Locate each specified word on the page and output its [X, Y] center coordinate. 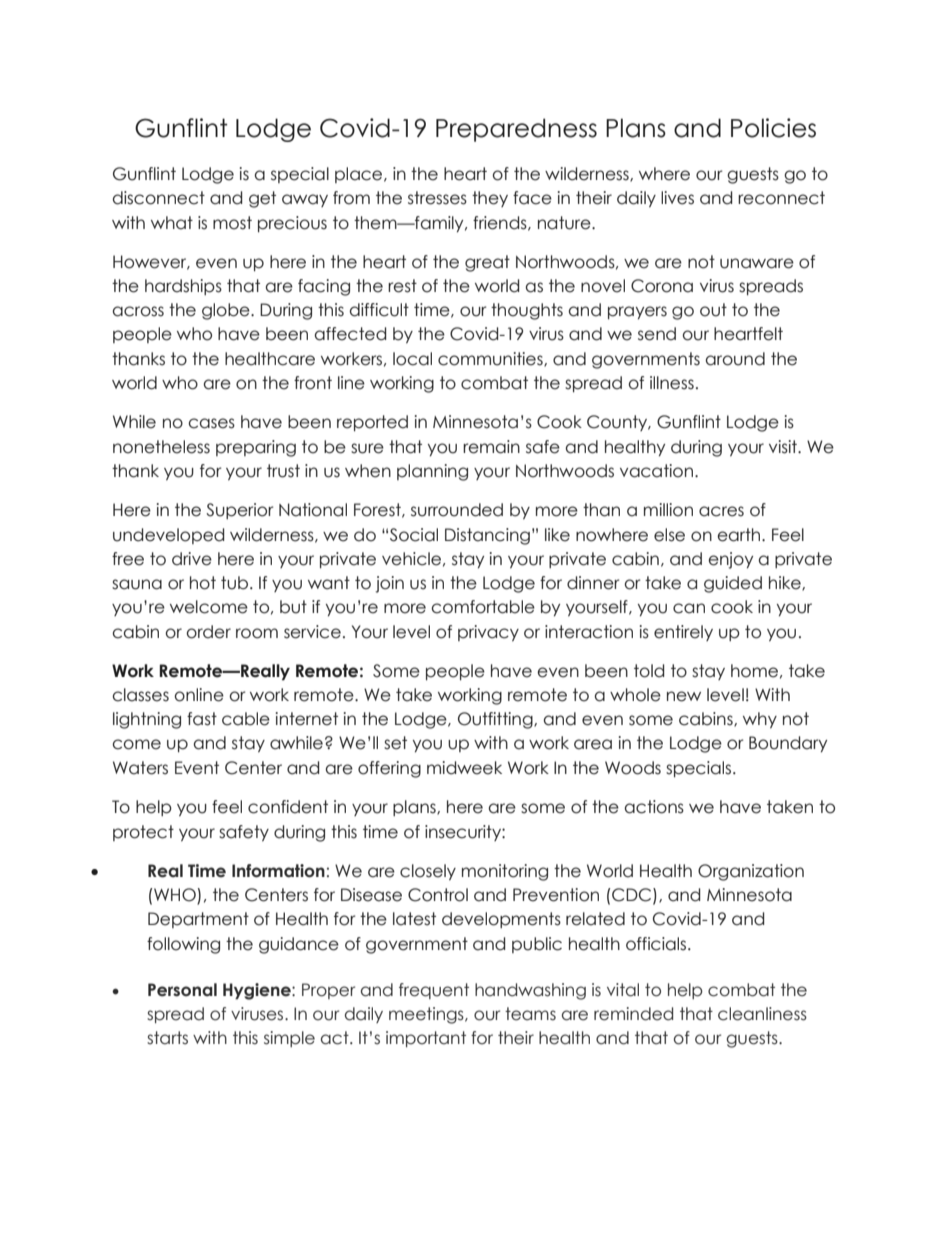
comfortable [483, 607]
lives [677, 198]
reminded [633, 1014]
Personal [182, 990]
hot [203, 583]
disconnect [159, 198]
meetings [427, 1015]
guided [733, 584]
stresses [437, 198]
